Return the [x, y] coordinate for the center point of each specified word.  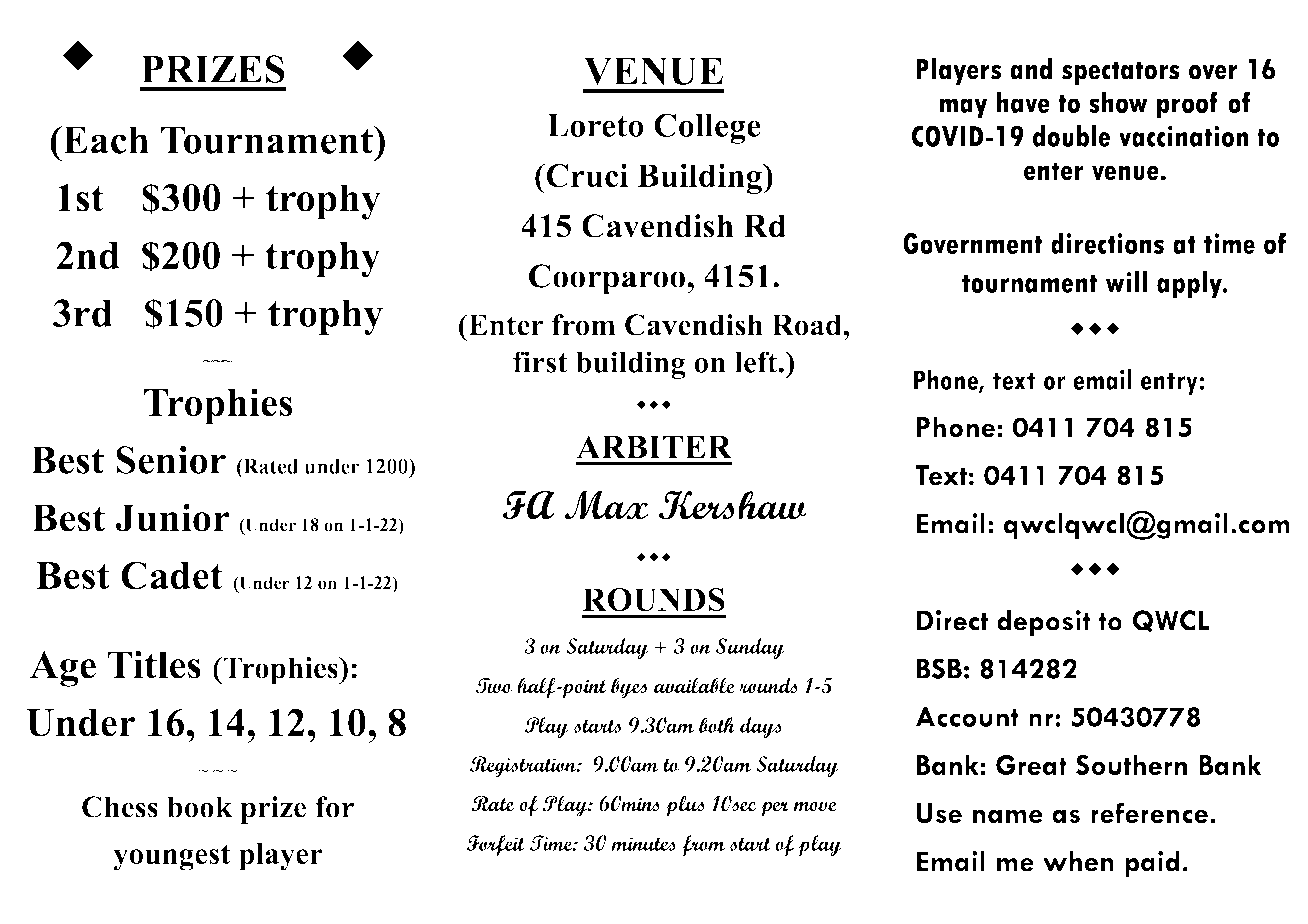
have [1023, 102]
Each [105, 140]
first [540, 362]
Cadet [172, 575]
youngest [171, 857]
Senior [171, 460]
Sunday [750, 648]
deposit [1043, 623]
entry [1170, 384]
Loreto [595, 125]
